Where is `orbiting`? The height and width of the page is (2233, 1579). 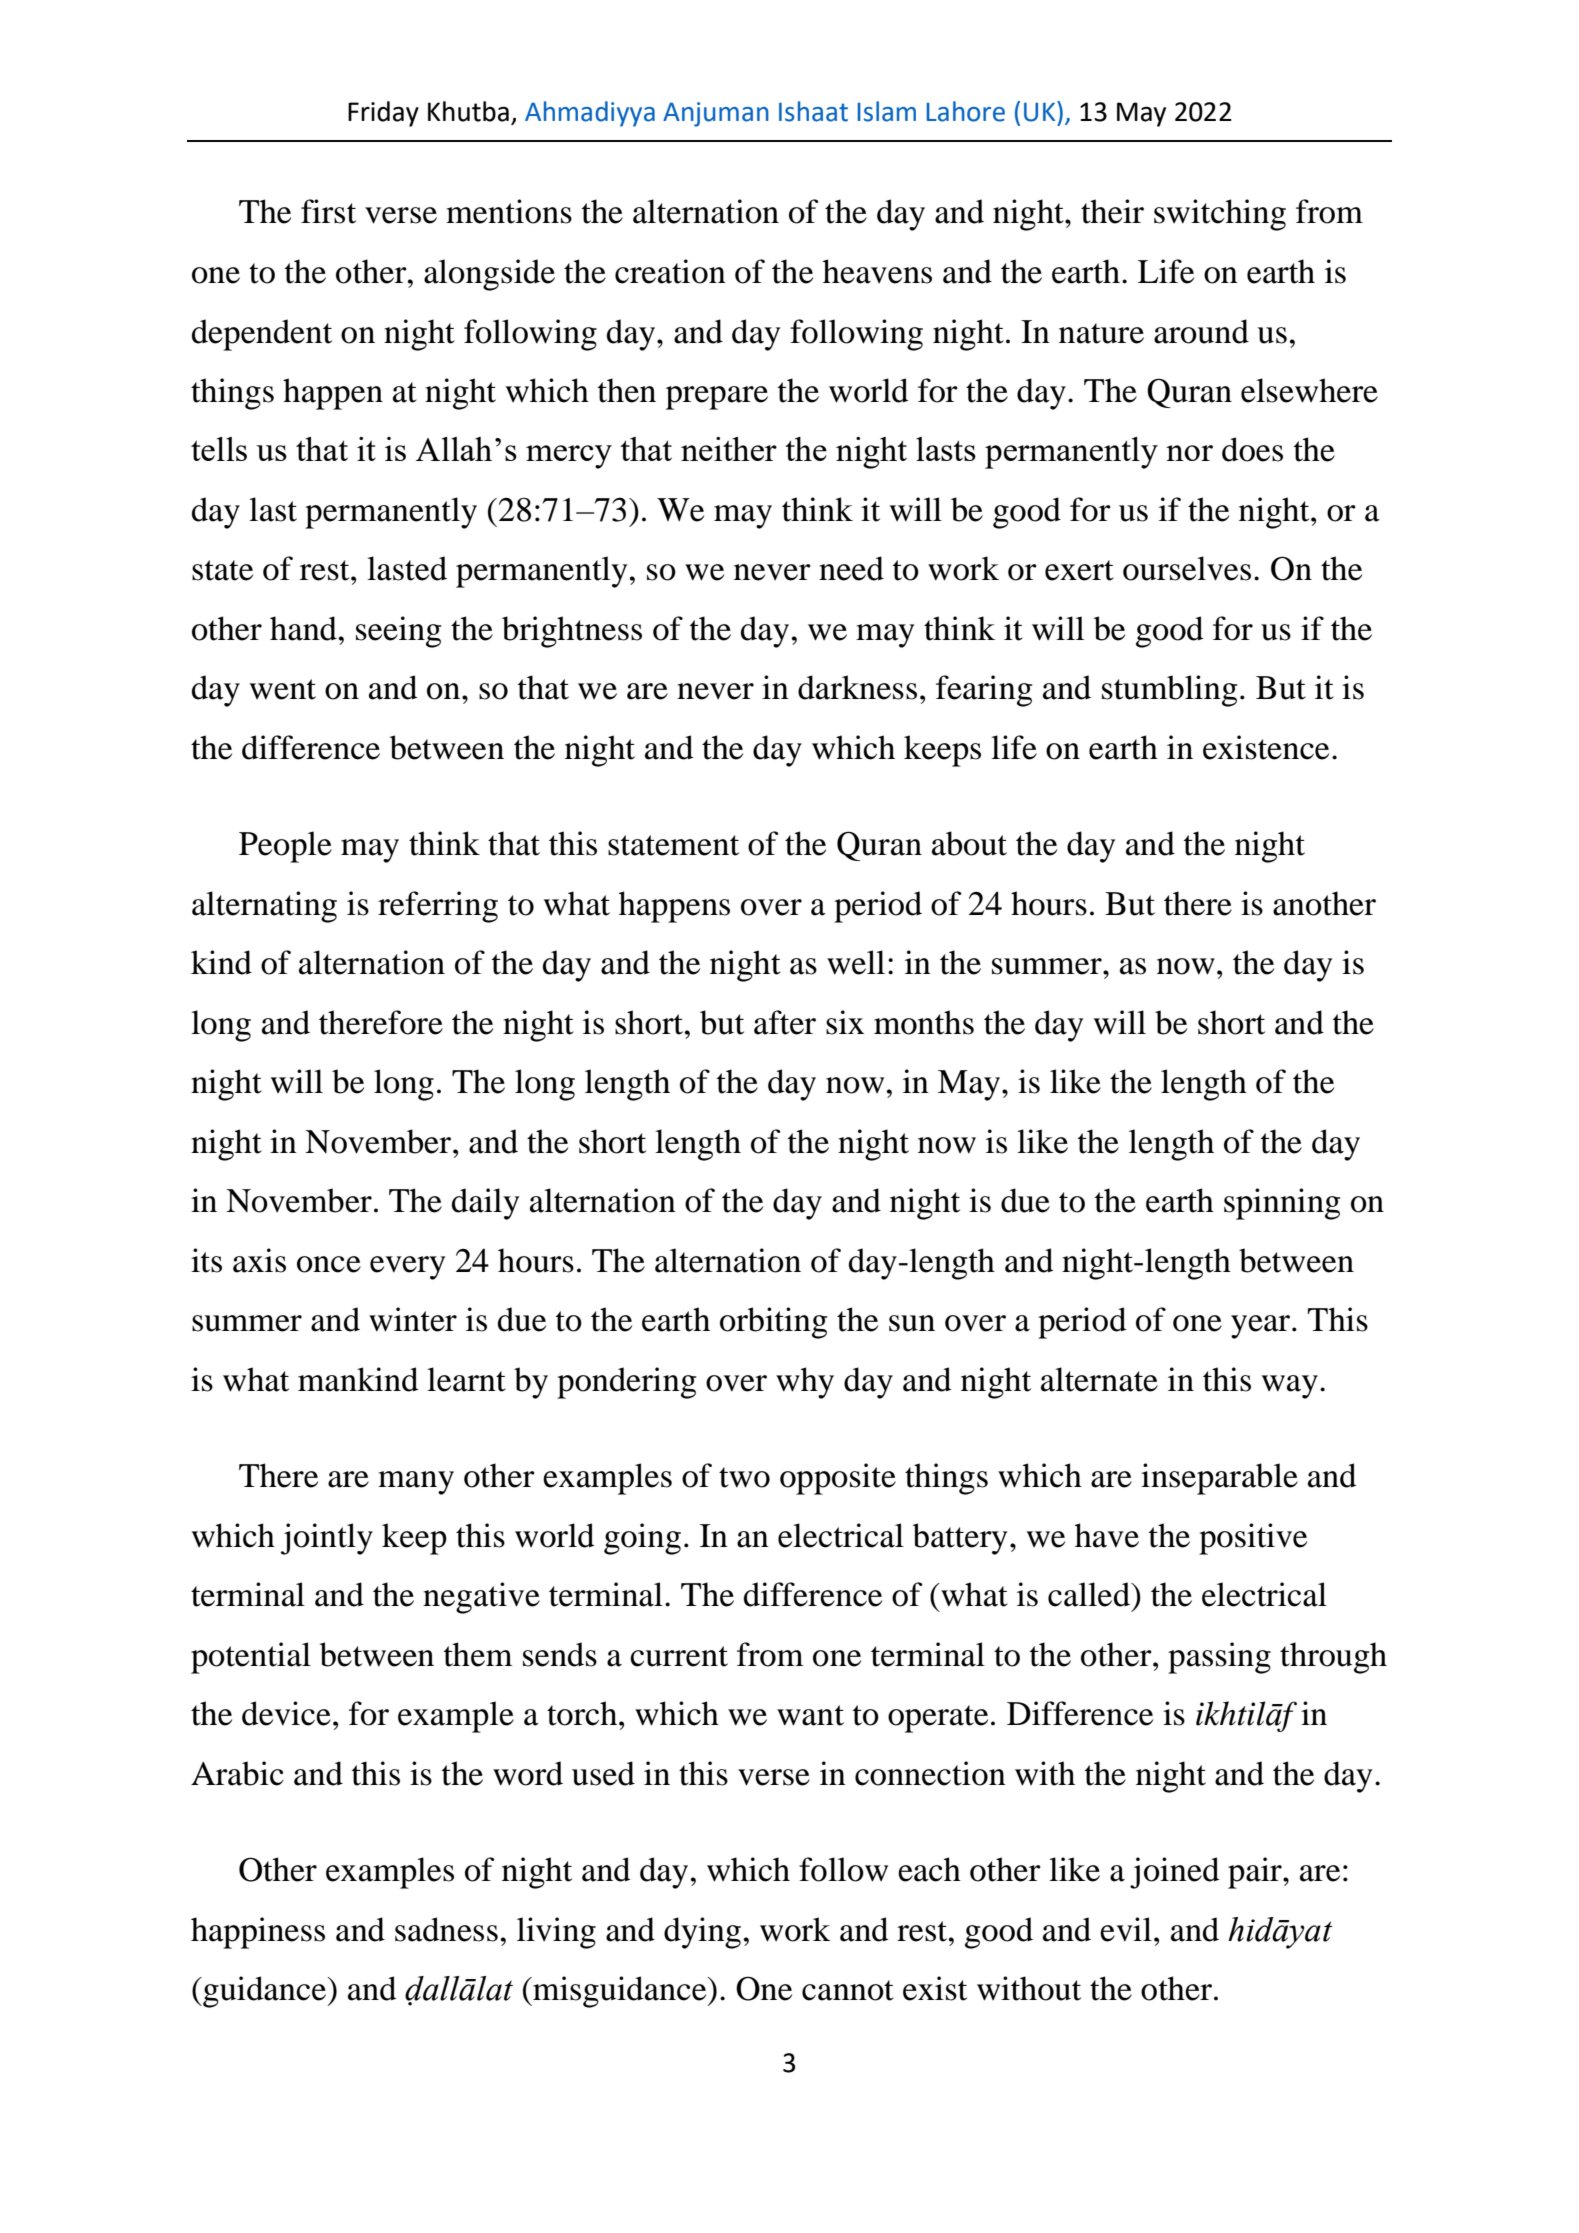 orbiting is located at coordinates (773, 1323).
